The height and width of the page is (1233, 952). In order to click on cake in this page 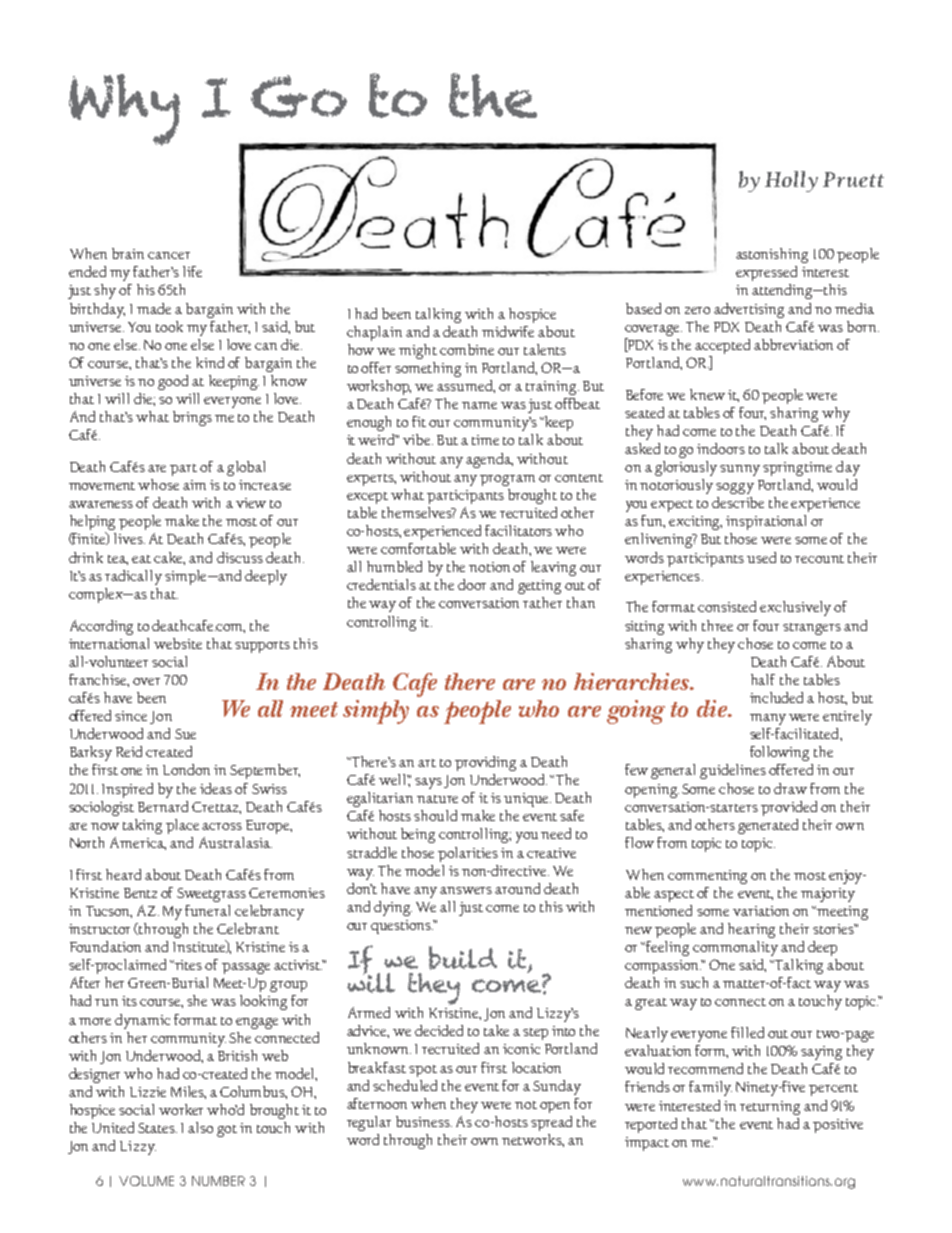, I will do `click(169, 558)`.
